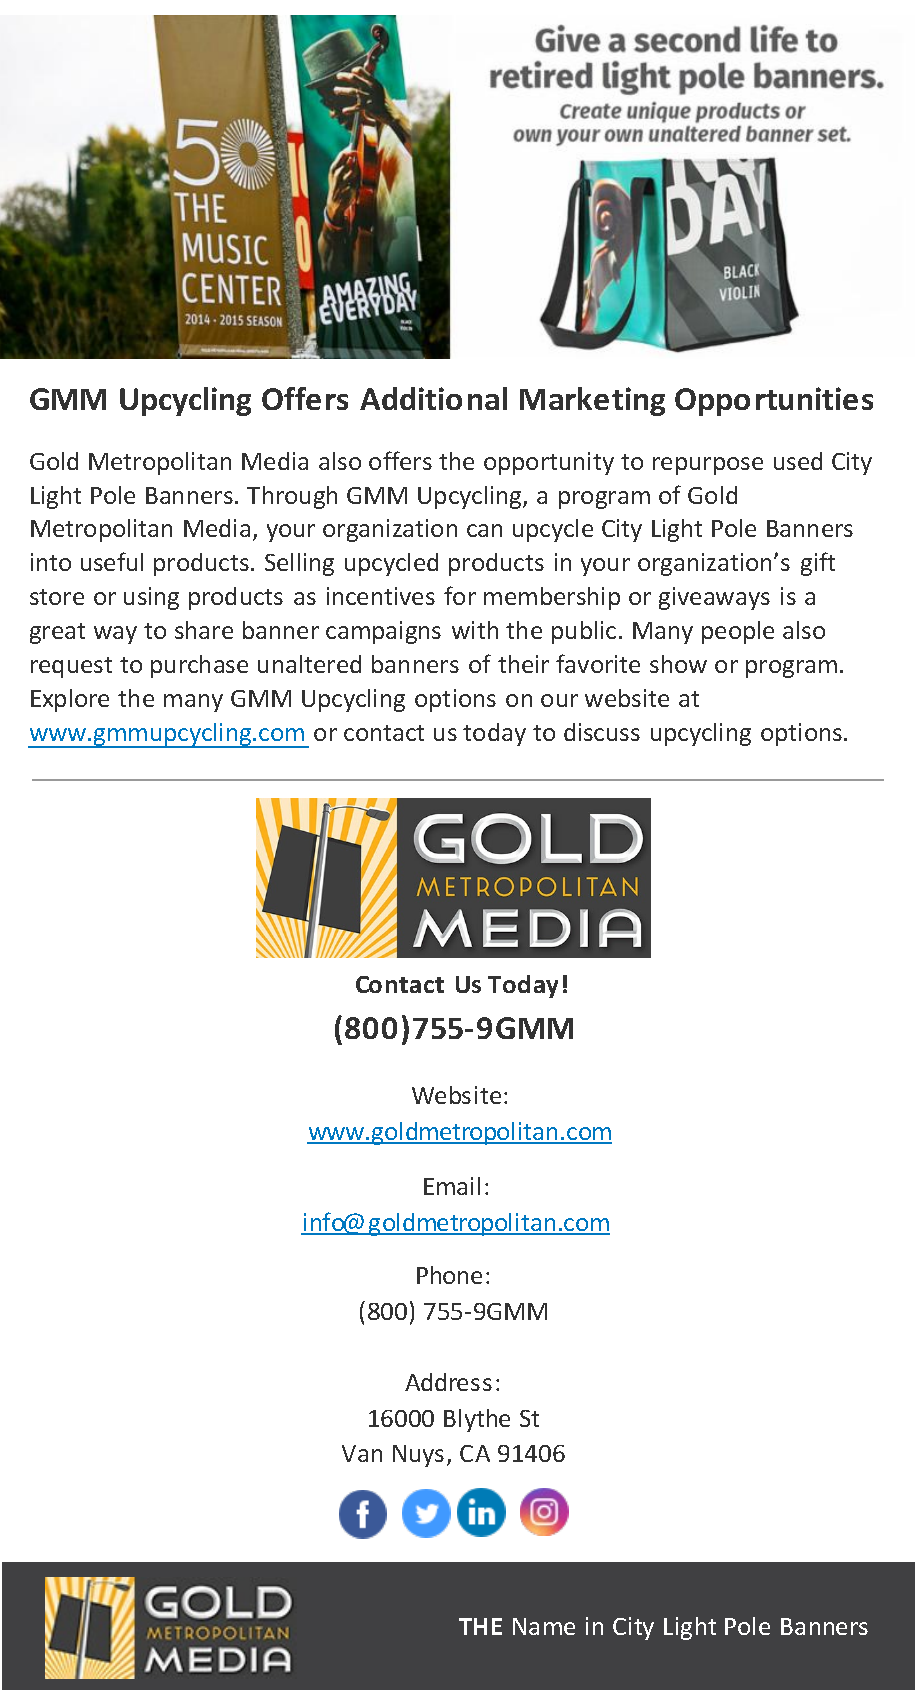 The image size is (915, 1690). Describe the element at coordinates (449, 1275) in the image. I see `Phone` at that location.
